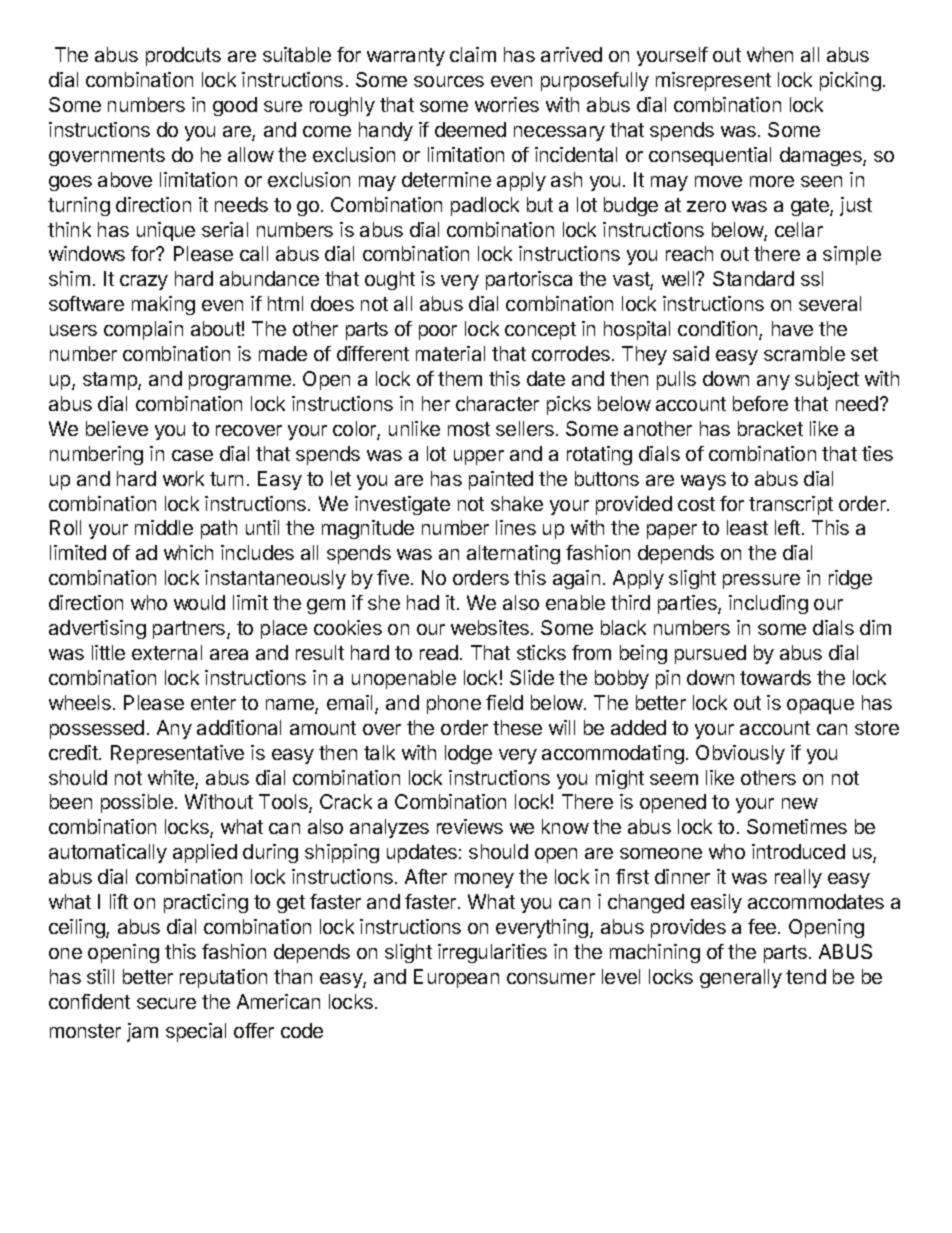  What do you see at coordinates (166, 1003) in the image?
I see `secure` at bounding box center [166, 1003].
